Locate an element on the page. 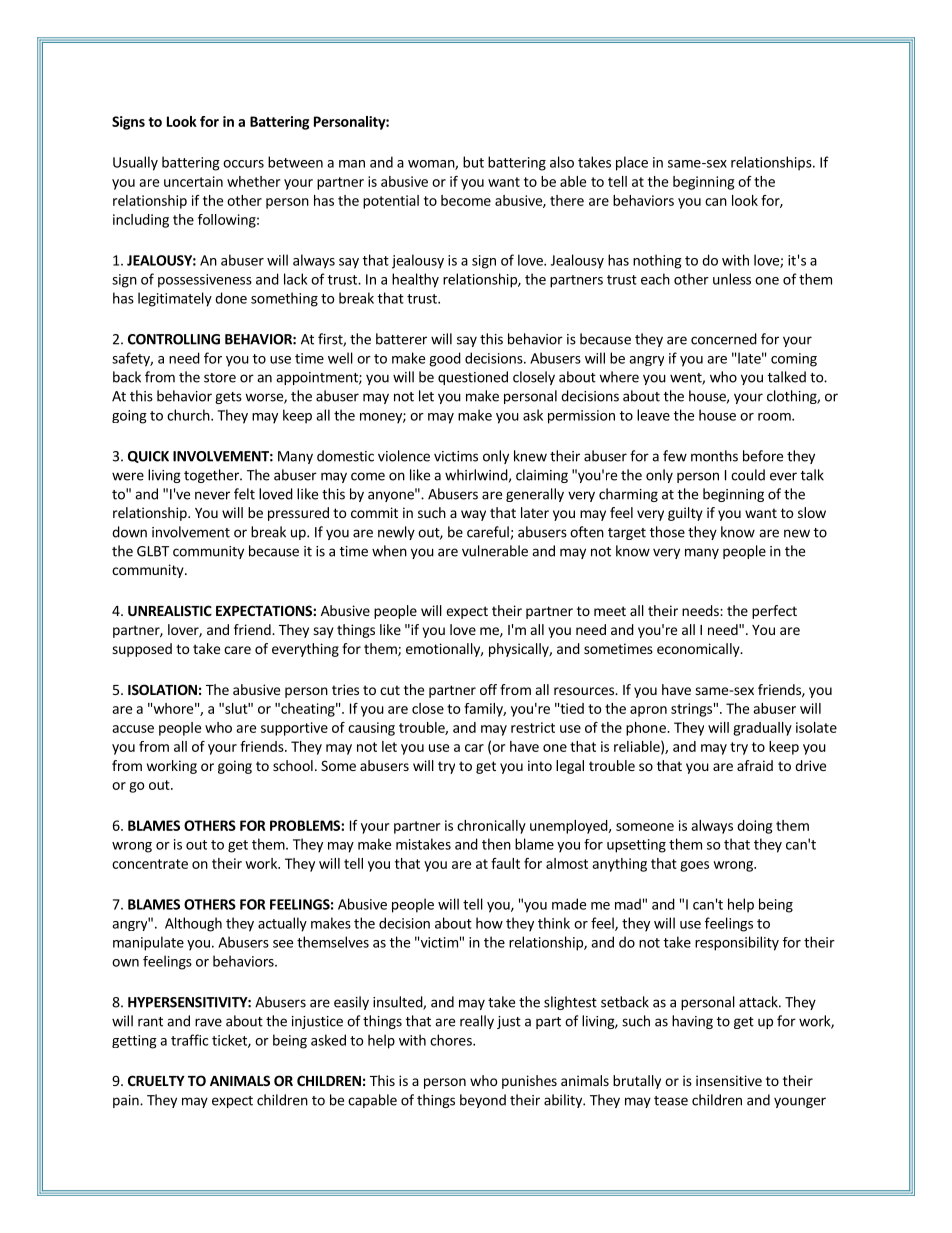  economically is located at coordinates (699, 650).
